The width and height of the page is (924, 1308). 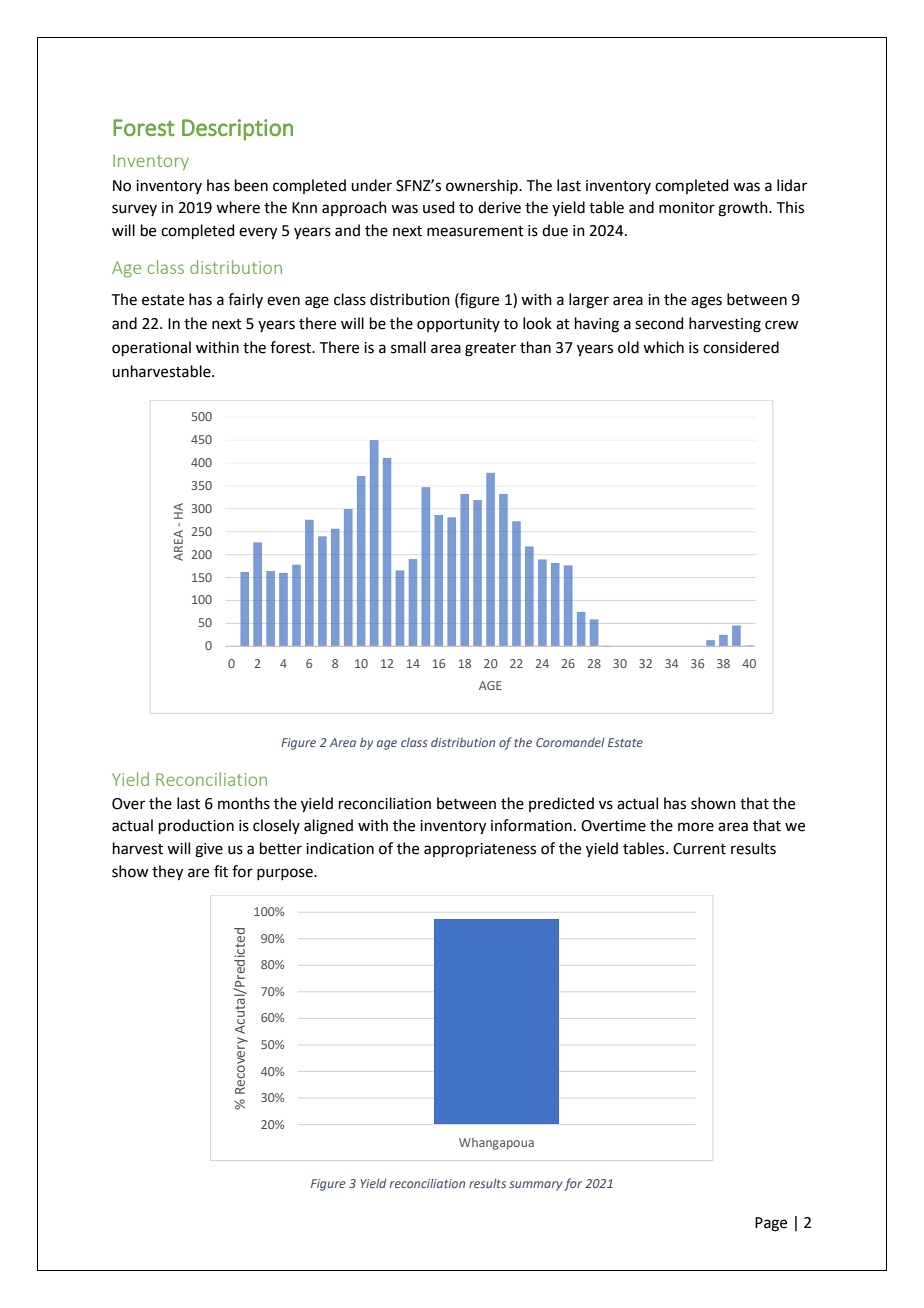 I want to click on more, so click(x=696, y=827).
